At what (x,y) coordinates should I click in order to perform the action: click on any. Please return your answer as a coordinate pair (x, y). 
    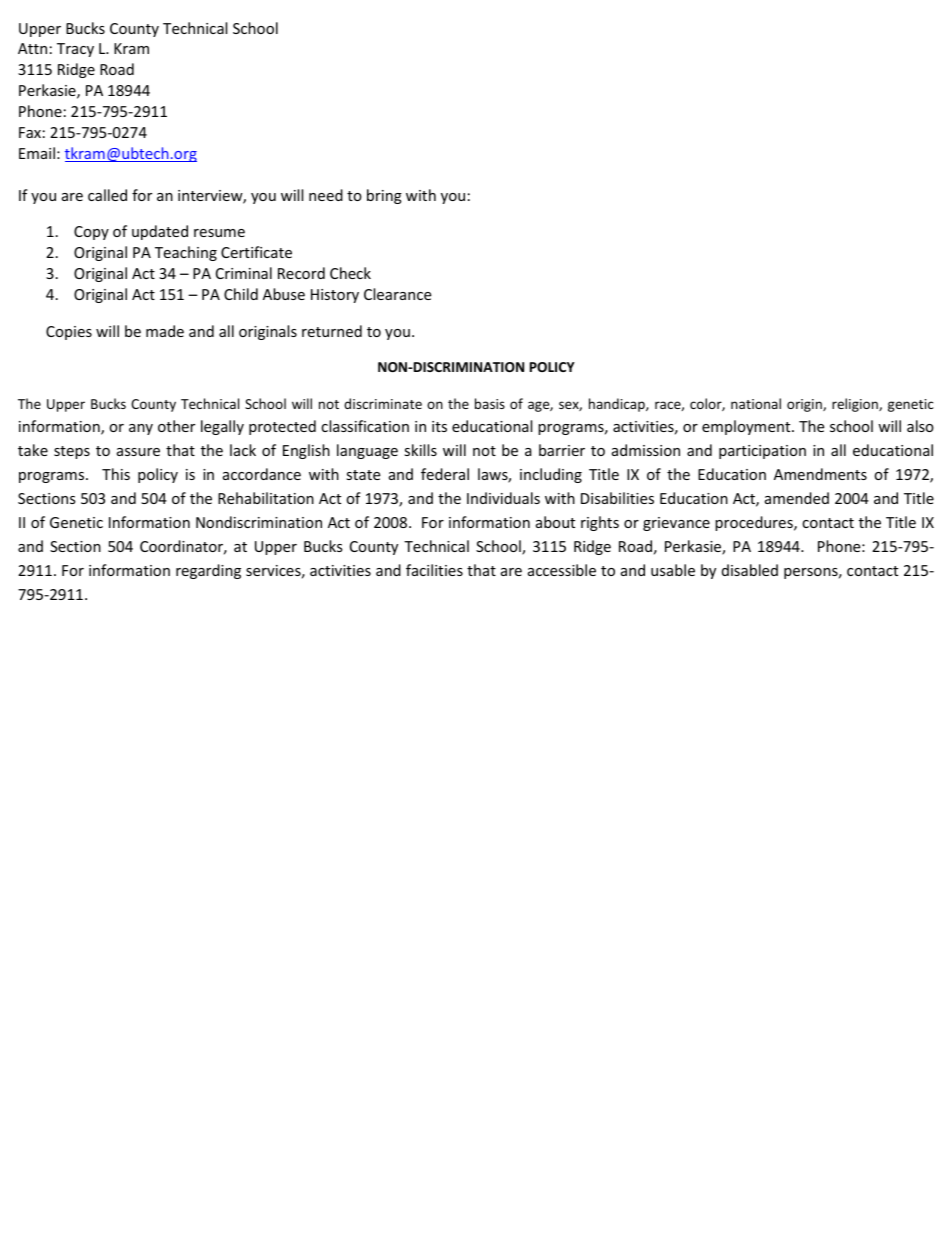
    Looking at the image, I should click on (141, 429).
